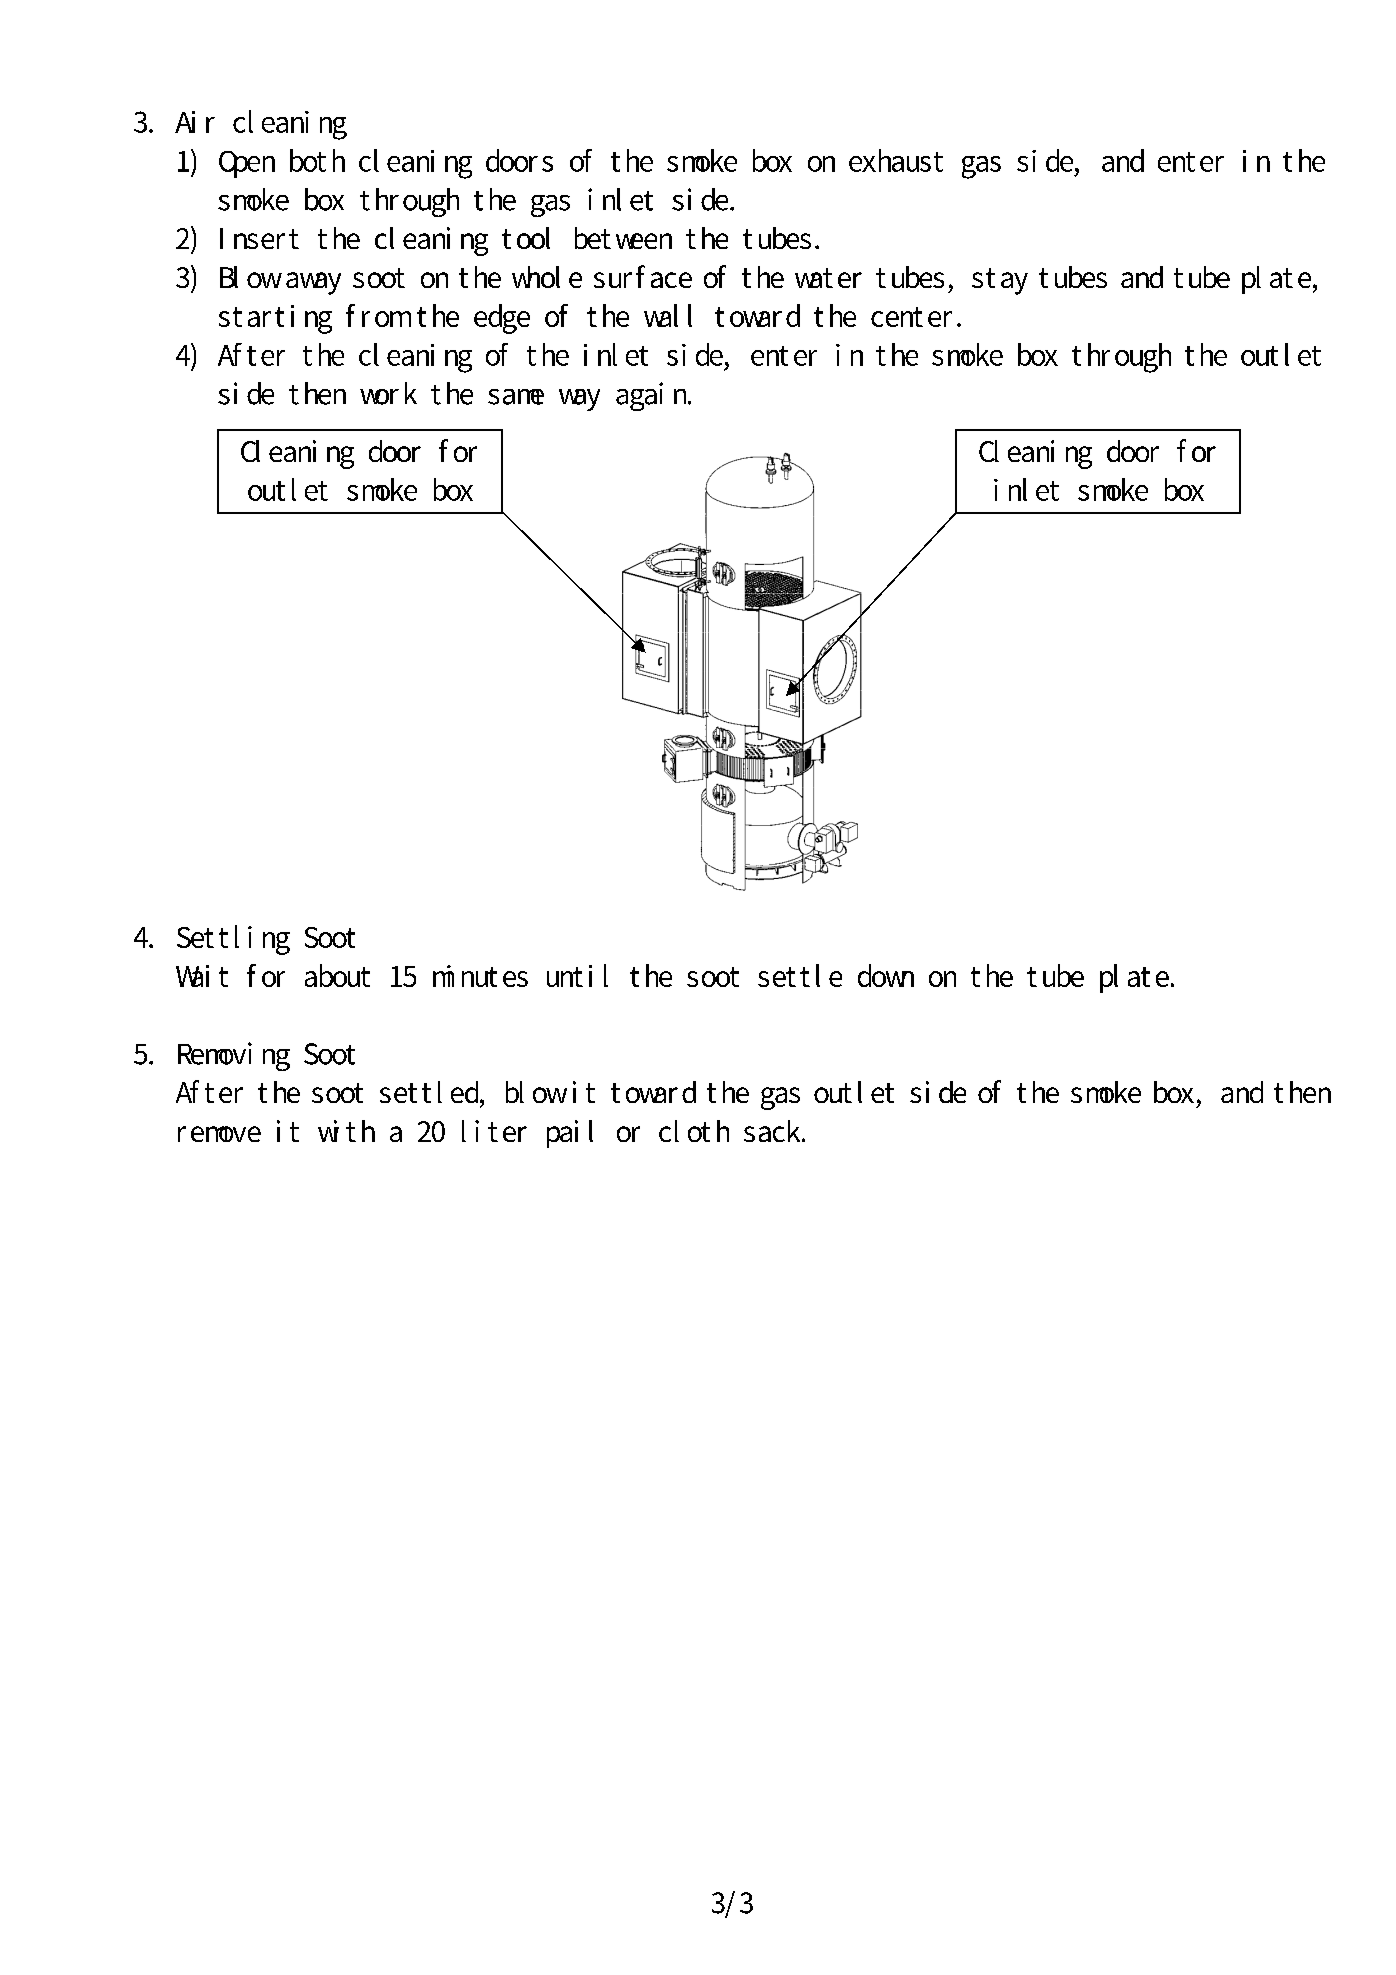 Image resolution: width=1396 pixels, height=1975 pixels. What do you see at coordinates (623, 238) in the screenshot?
I see `between` at bounding box center [623, 238].
